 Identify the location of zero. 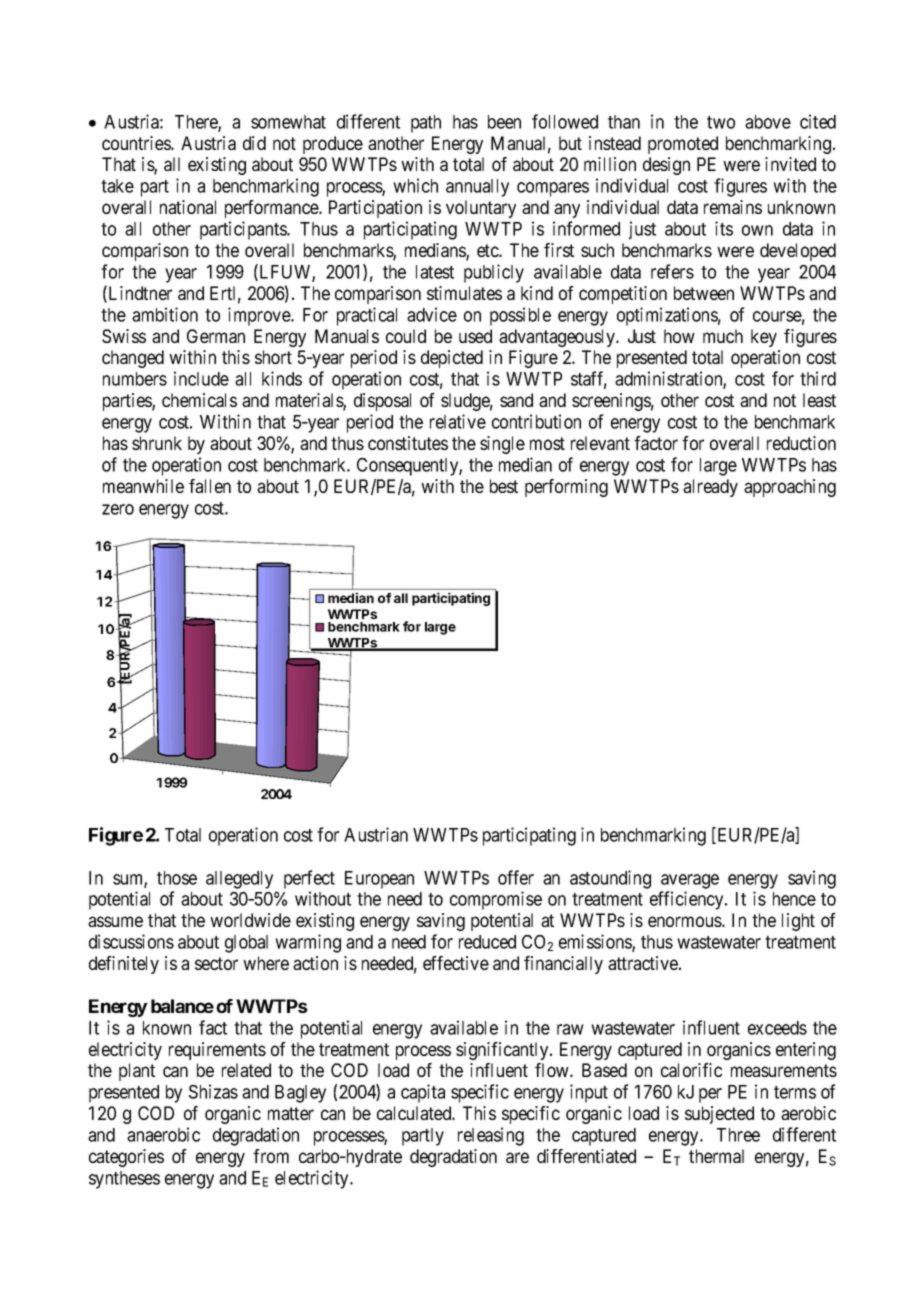
(118, 509).
